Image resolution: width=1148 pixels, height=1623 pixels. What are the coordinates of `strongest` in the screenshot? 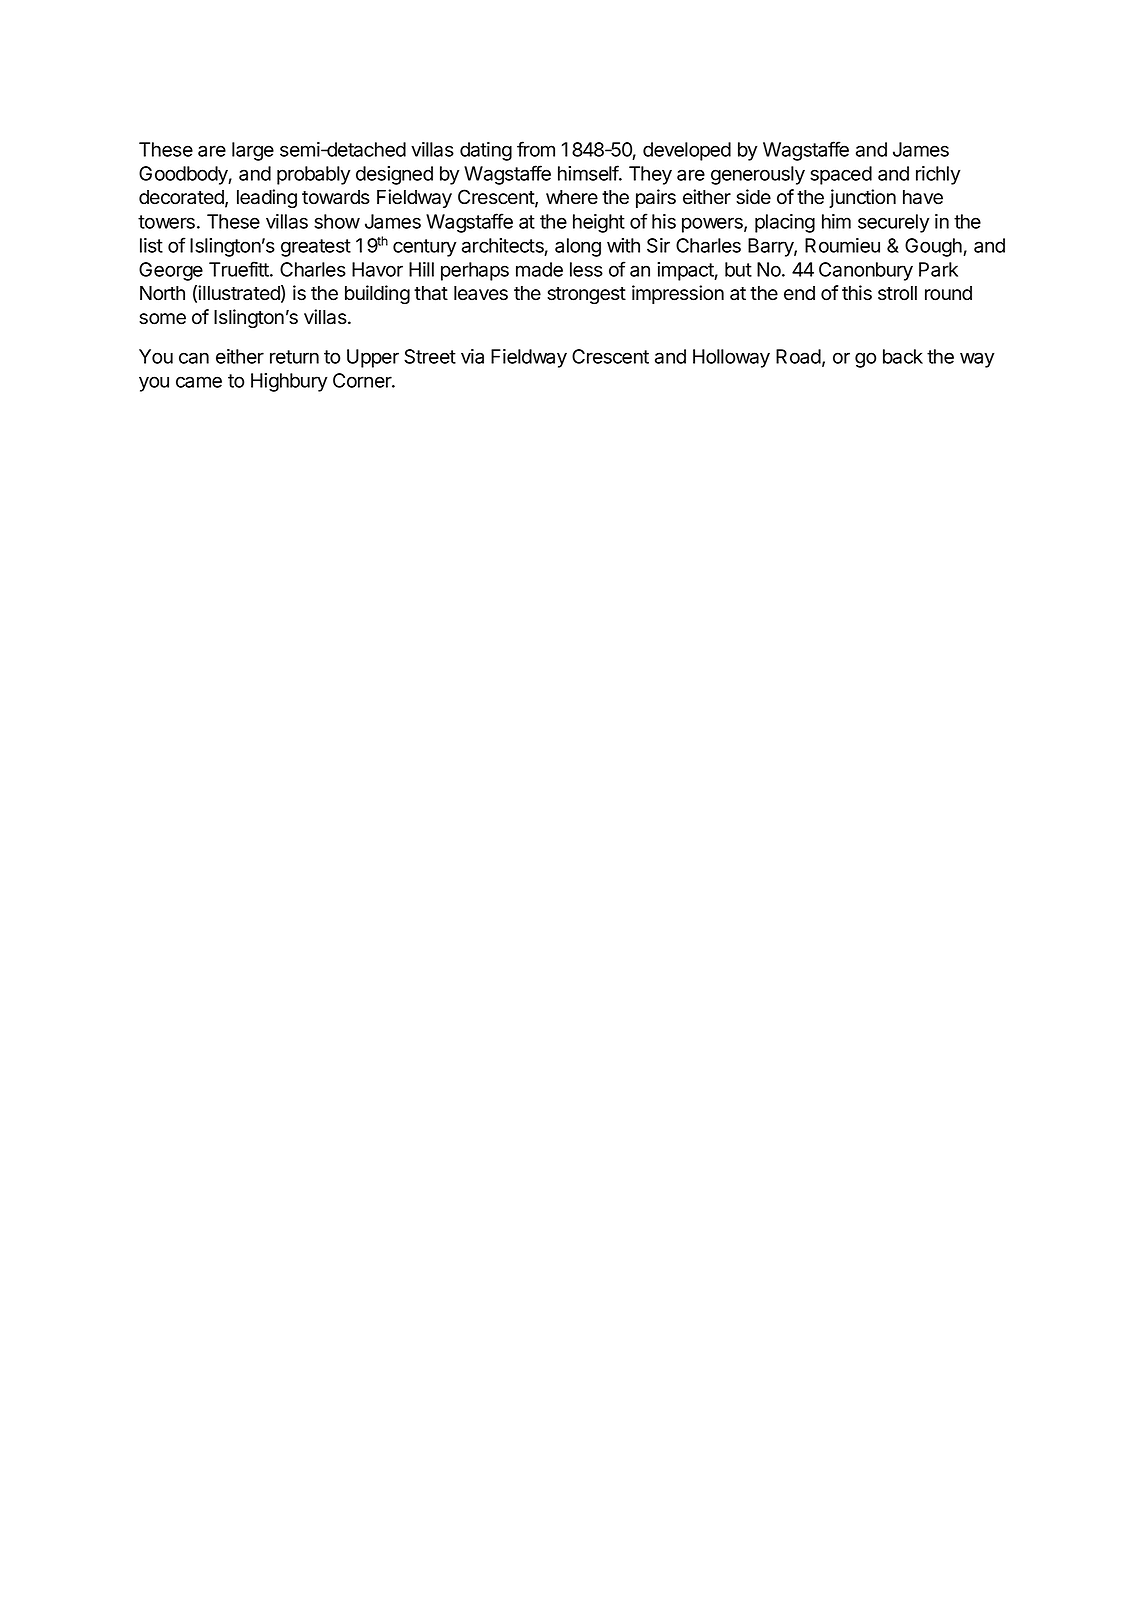 It's located at (586, 296).
